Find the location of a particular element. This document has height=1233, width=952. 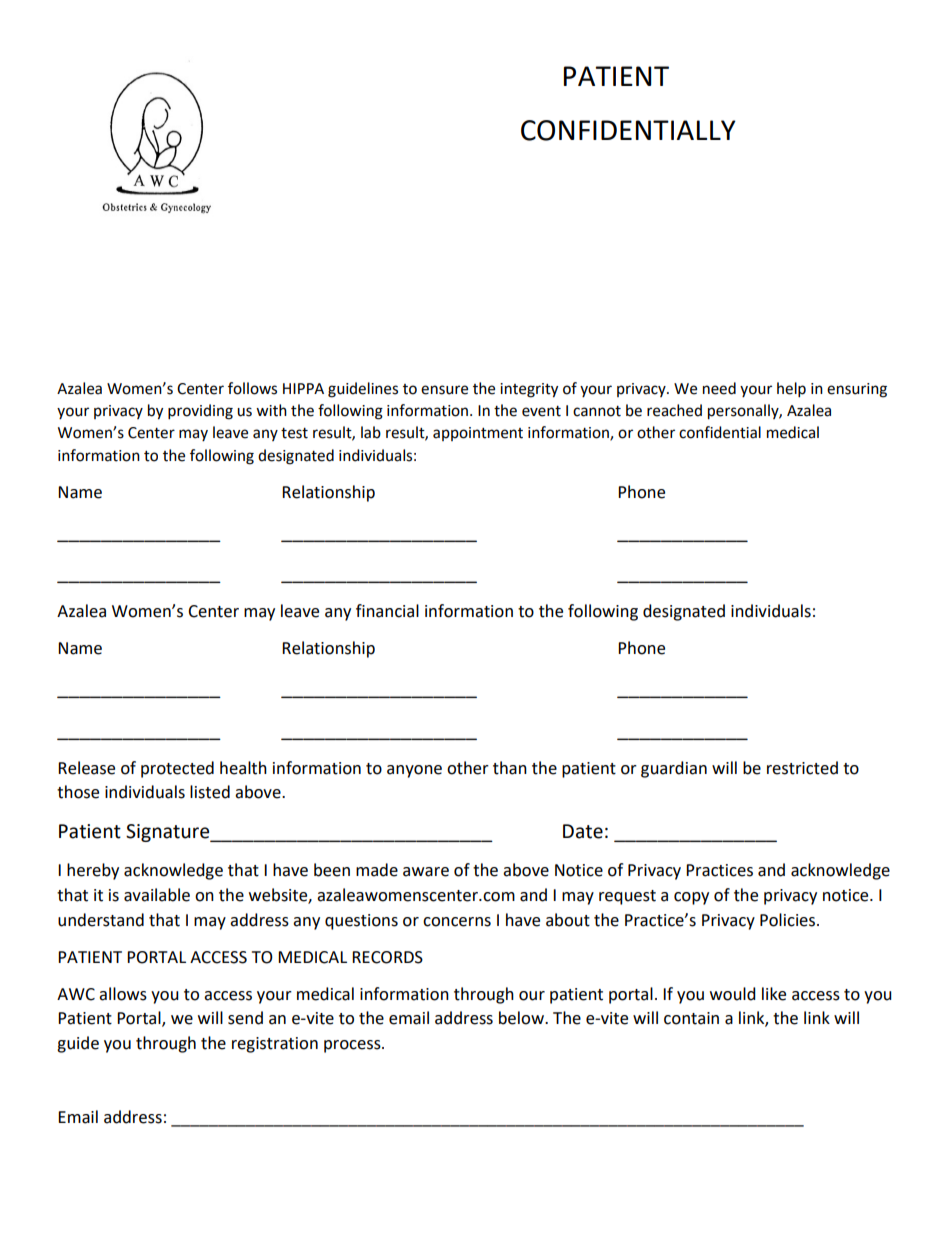

reached is located at coordinates (674, 410).
